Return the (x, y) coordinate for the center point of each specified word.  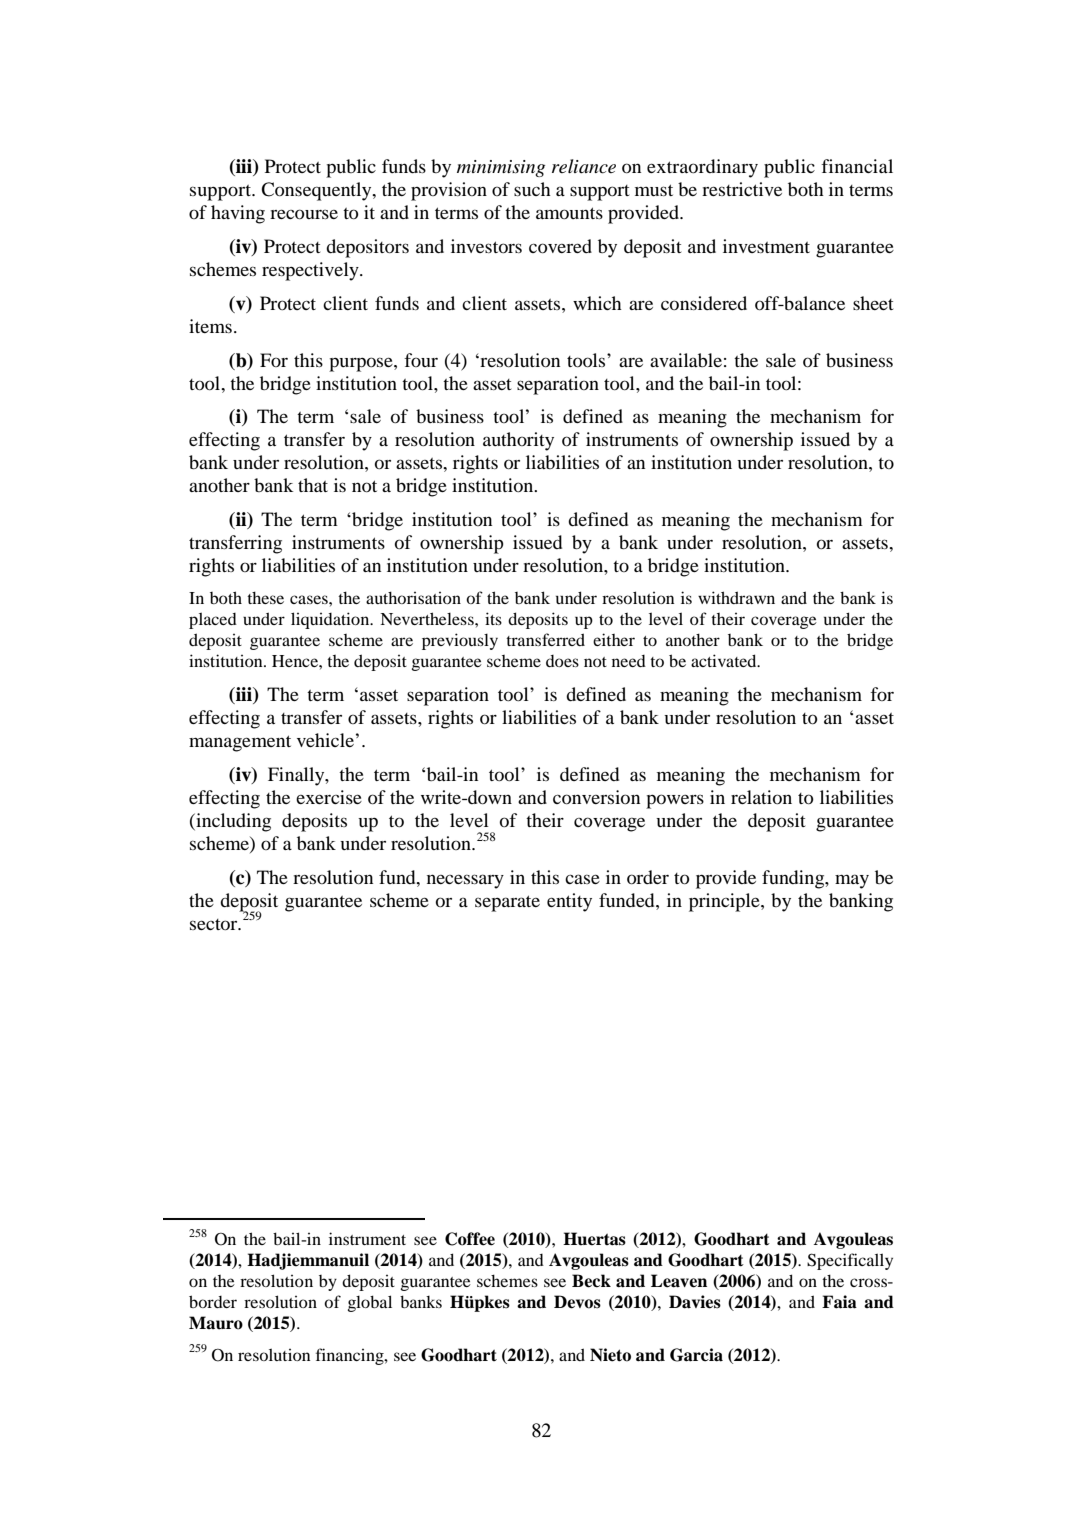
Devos (577, 1302)
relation (761, 797)
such (532, 189)
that (313, 485)
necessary (465, 881)
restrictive (742, 189)
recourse (304, 214)
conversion (596, 797)
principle (725, 902)
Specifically (850, 1261)
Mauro (216, 1323)
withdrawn (736, 597)
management (240, 743)
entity (569, 902)
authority (518, 441)
